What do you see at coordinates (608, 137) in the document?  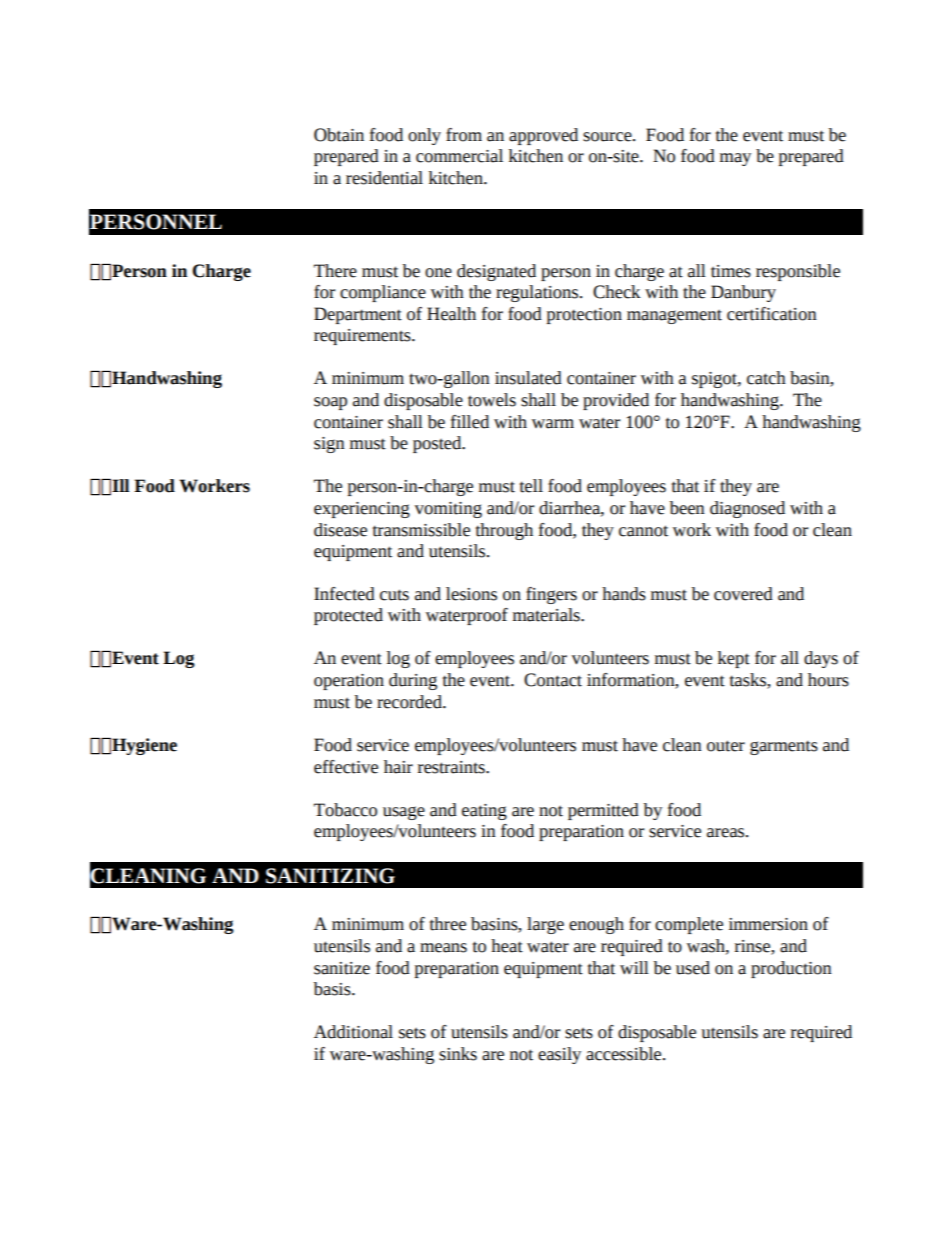 I see `source` at bounding box center [608, 137].
